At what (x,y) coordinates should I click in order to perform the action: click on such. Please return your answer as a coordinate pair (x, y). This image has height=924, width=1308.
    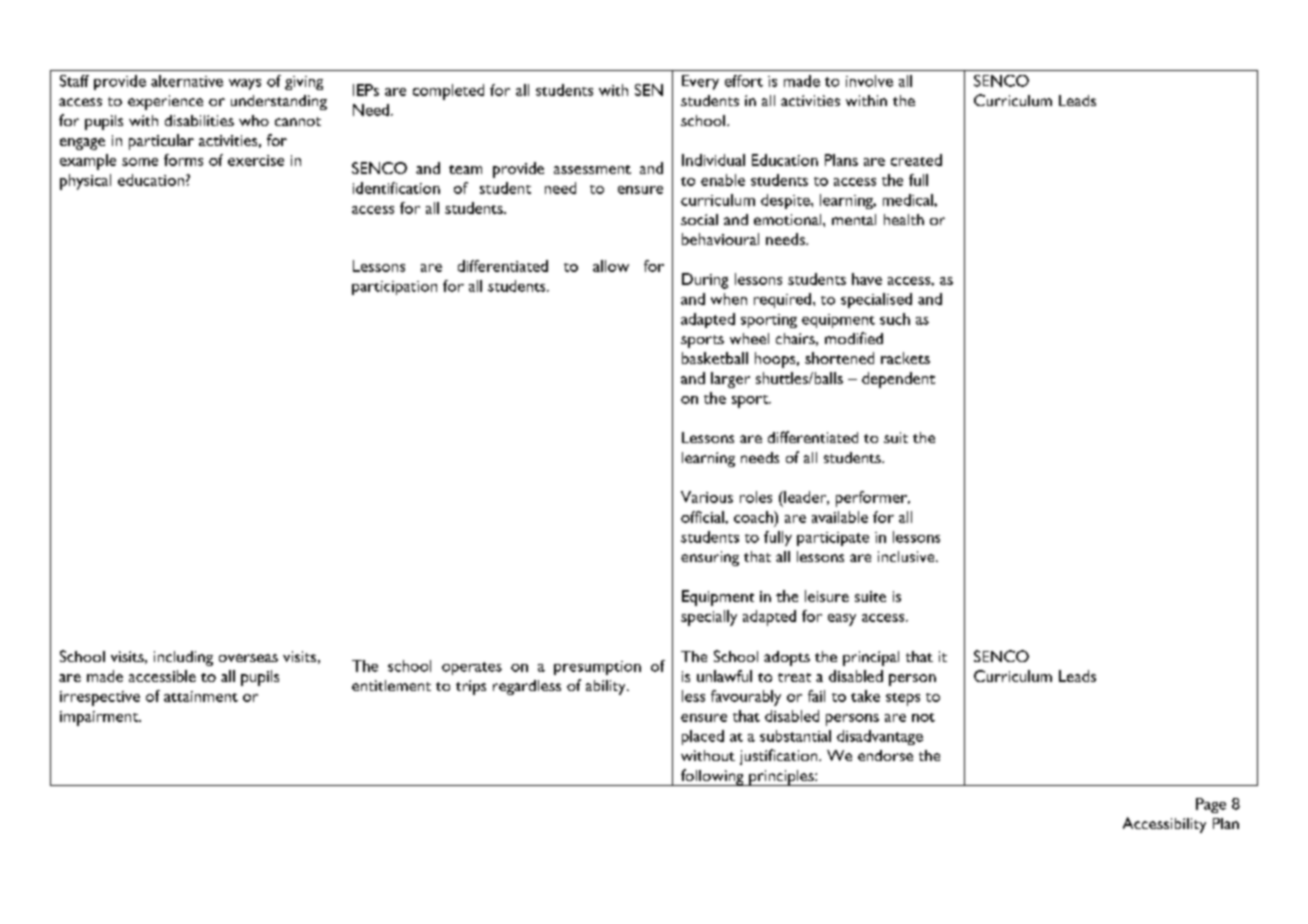
    Looking at the image, I should click on (895, 319).
